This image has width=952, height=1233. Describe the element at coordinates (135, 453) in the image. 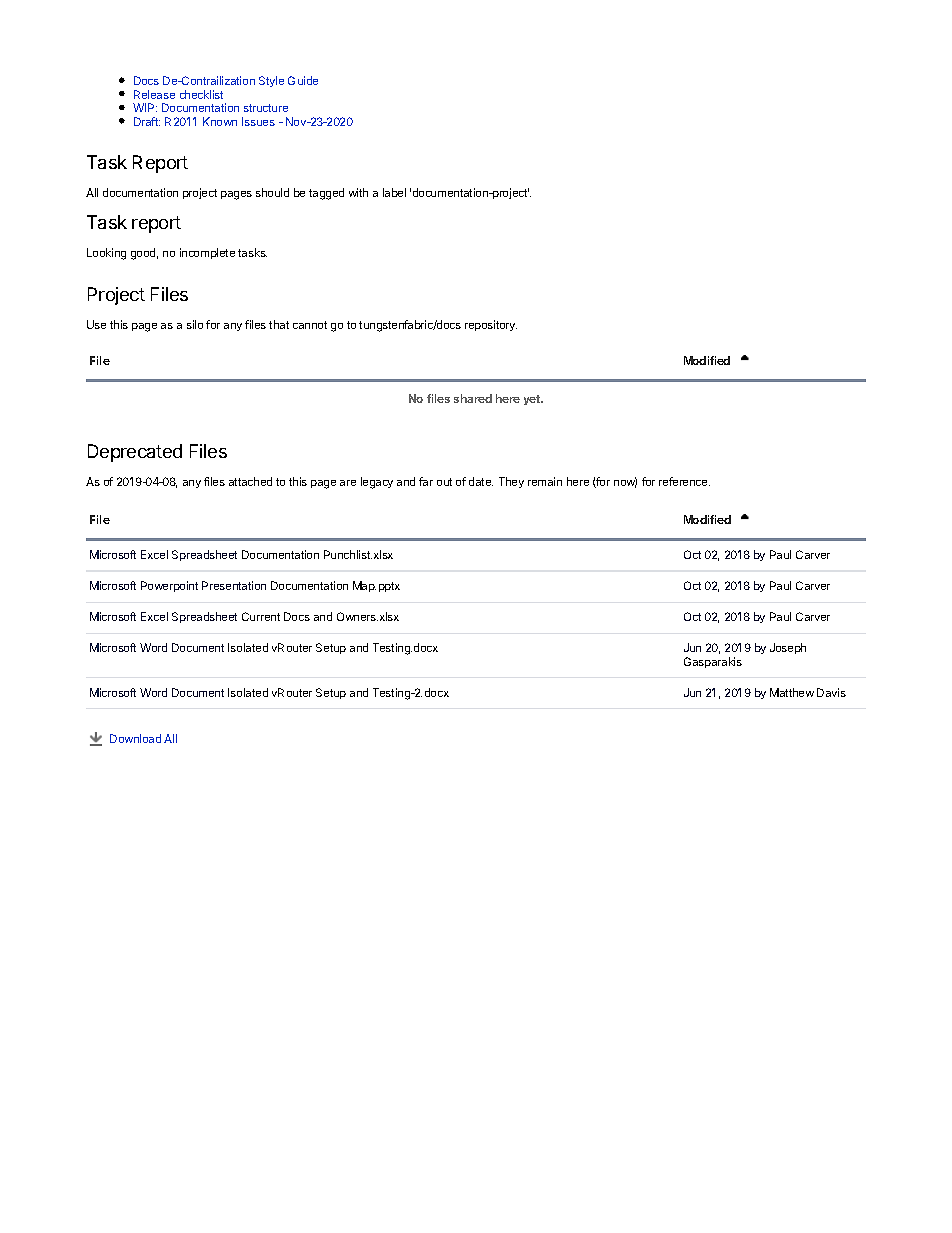

I see `Deprecated` at that location.
